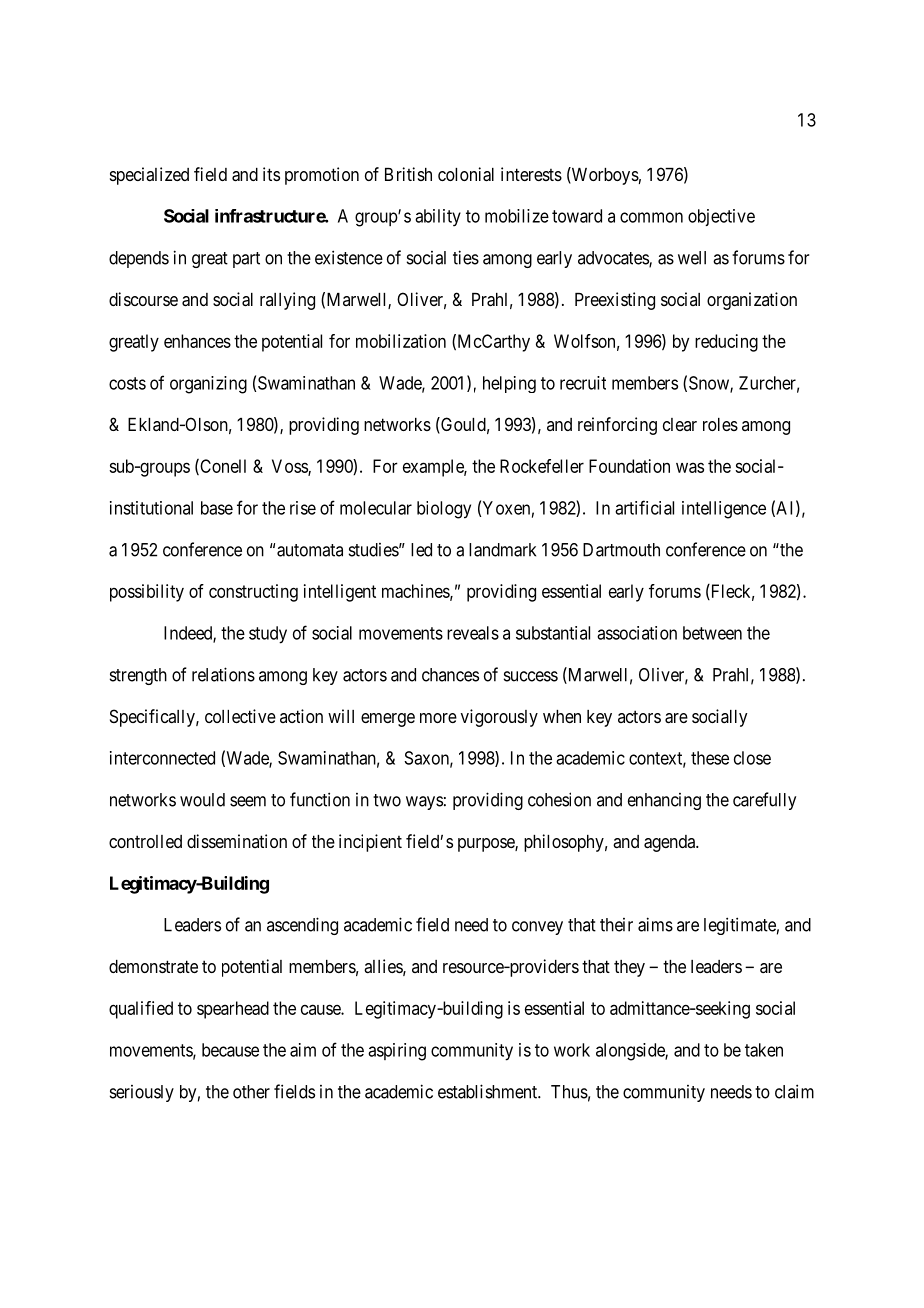 The width and height of the document is (924, 1308). Describe the element at coordinates (488, 1091) in the document. I see `establishment` at that location.
